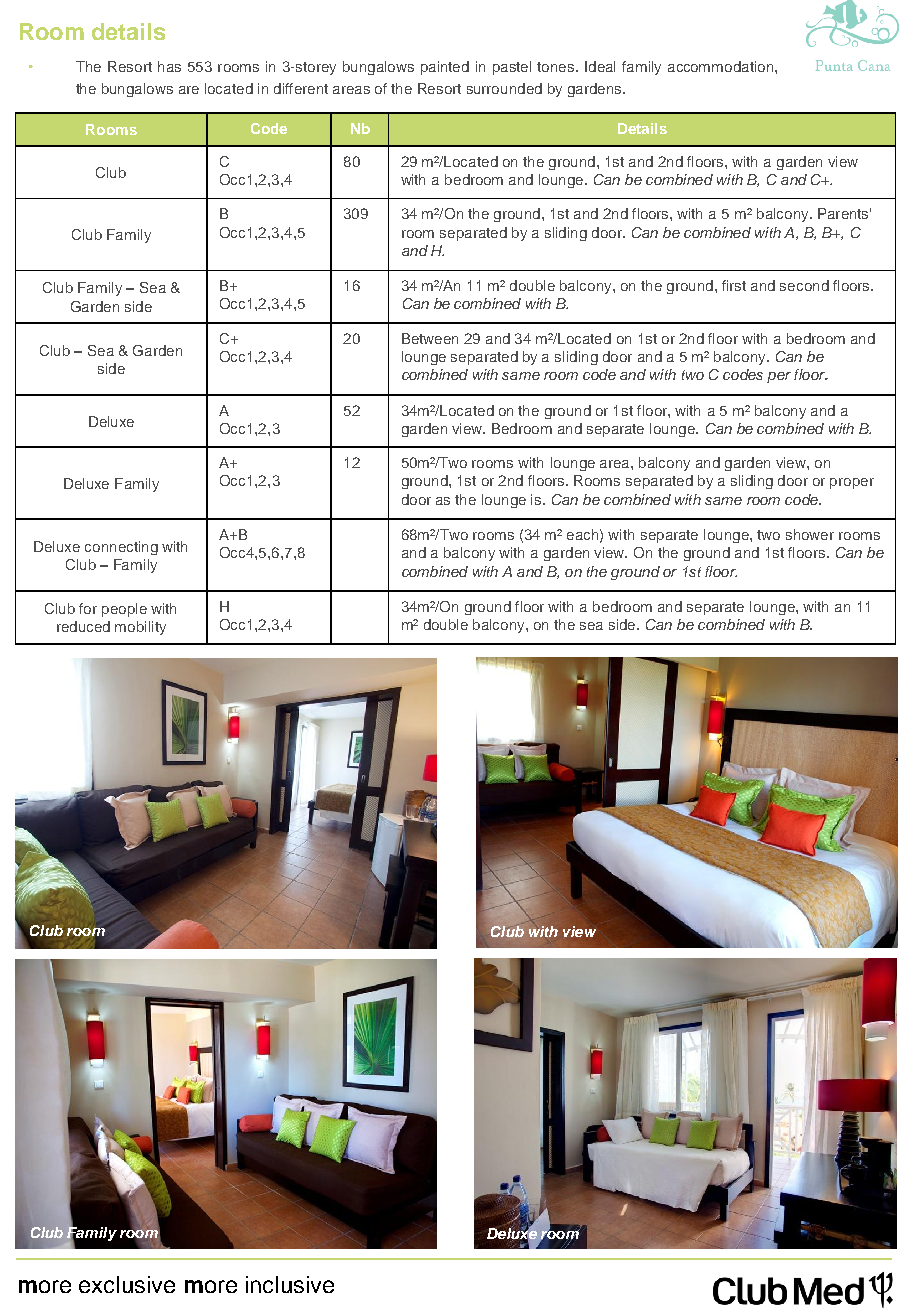 The height and width of the screenshot is (1316, 911). Describe the element at coordinates (124, 610) in the screenshot. I see `people` at that location.
